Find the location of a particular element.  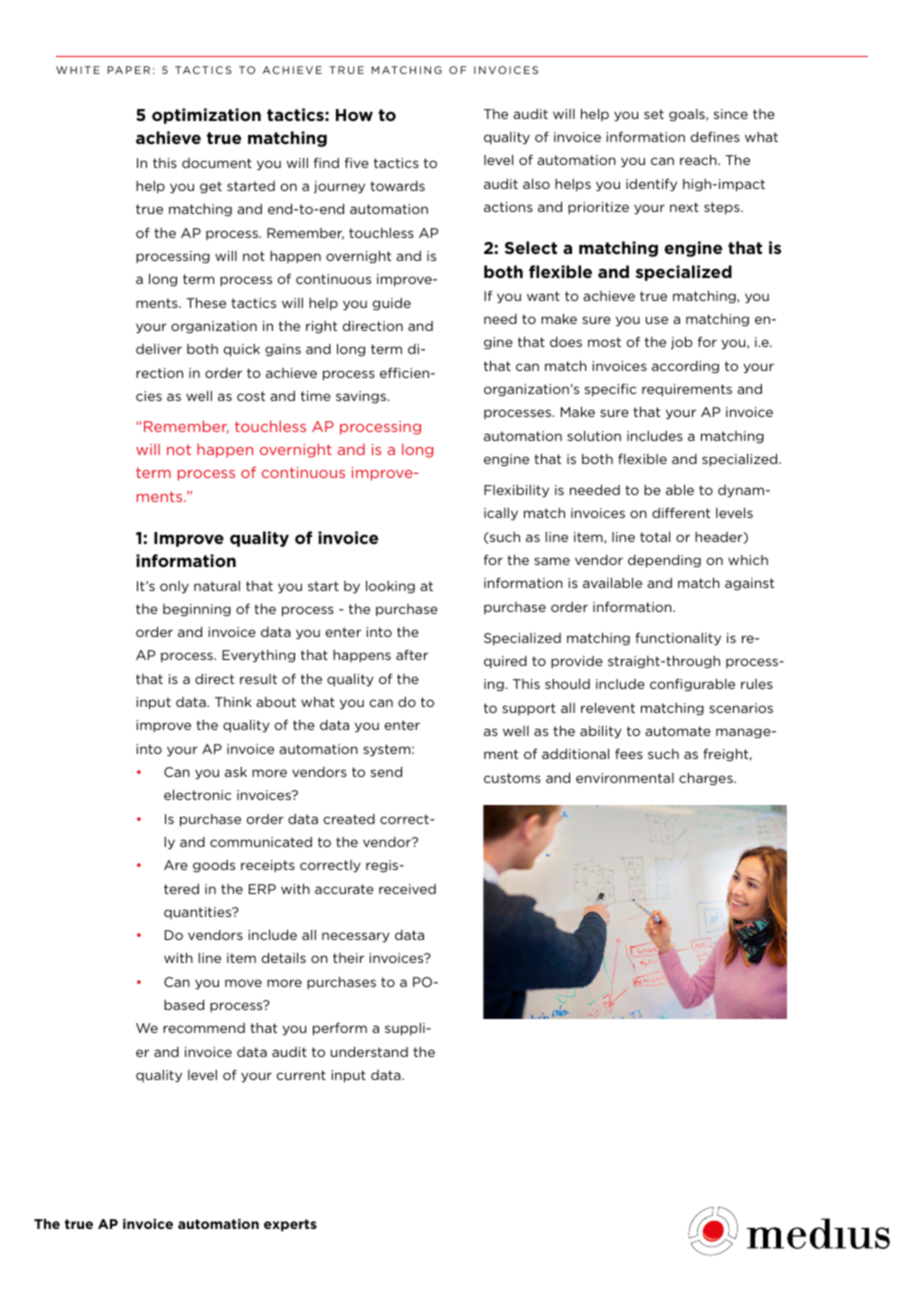

experts is located at coordinates (290, 1225).
